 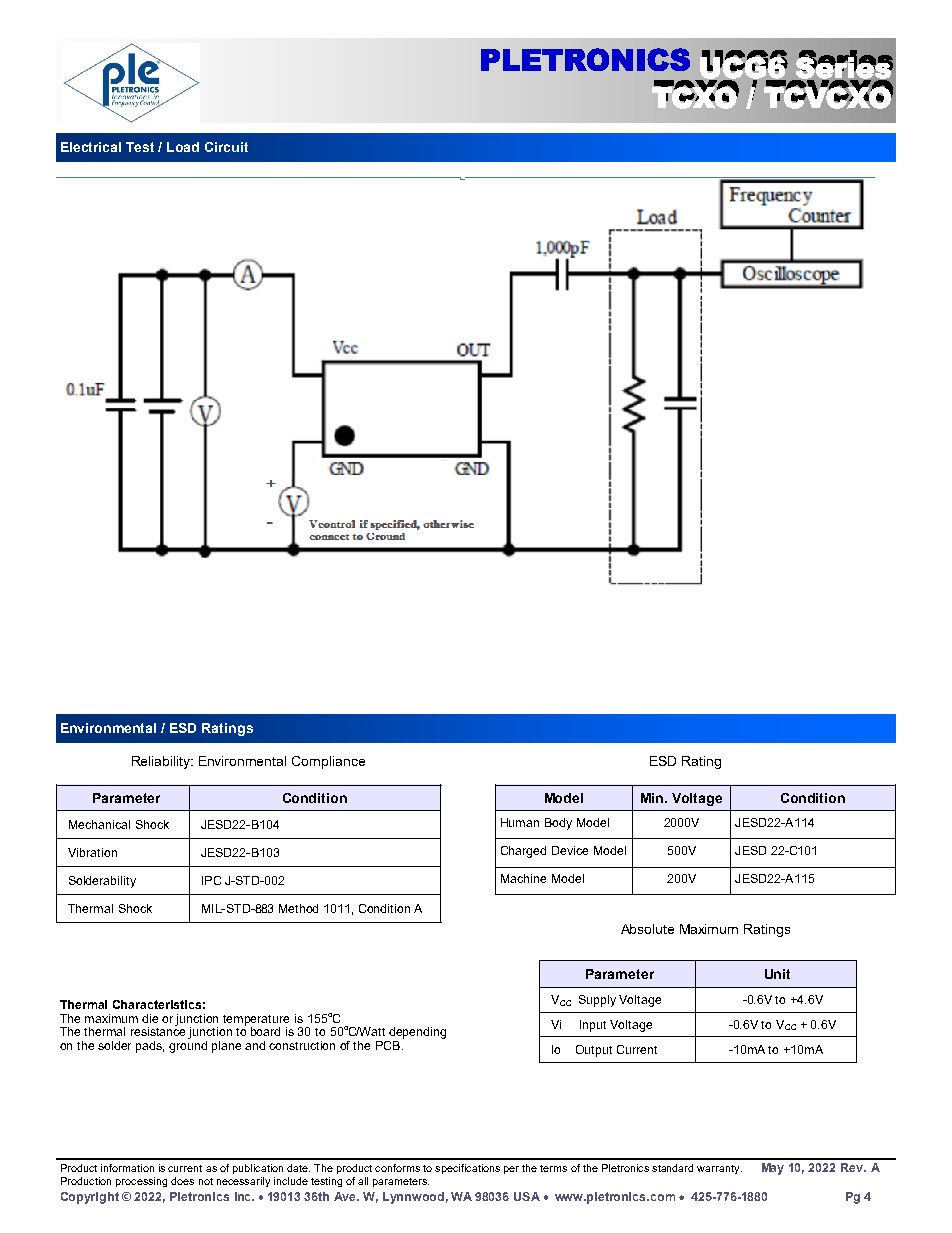 What do you see at coordinates (777, 974) in the image?
I see `Unit` at bounding box center [777, 974].
